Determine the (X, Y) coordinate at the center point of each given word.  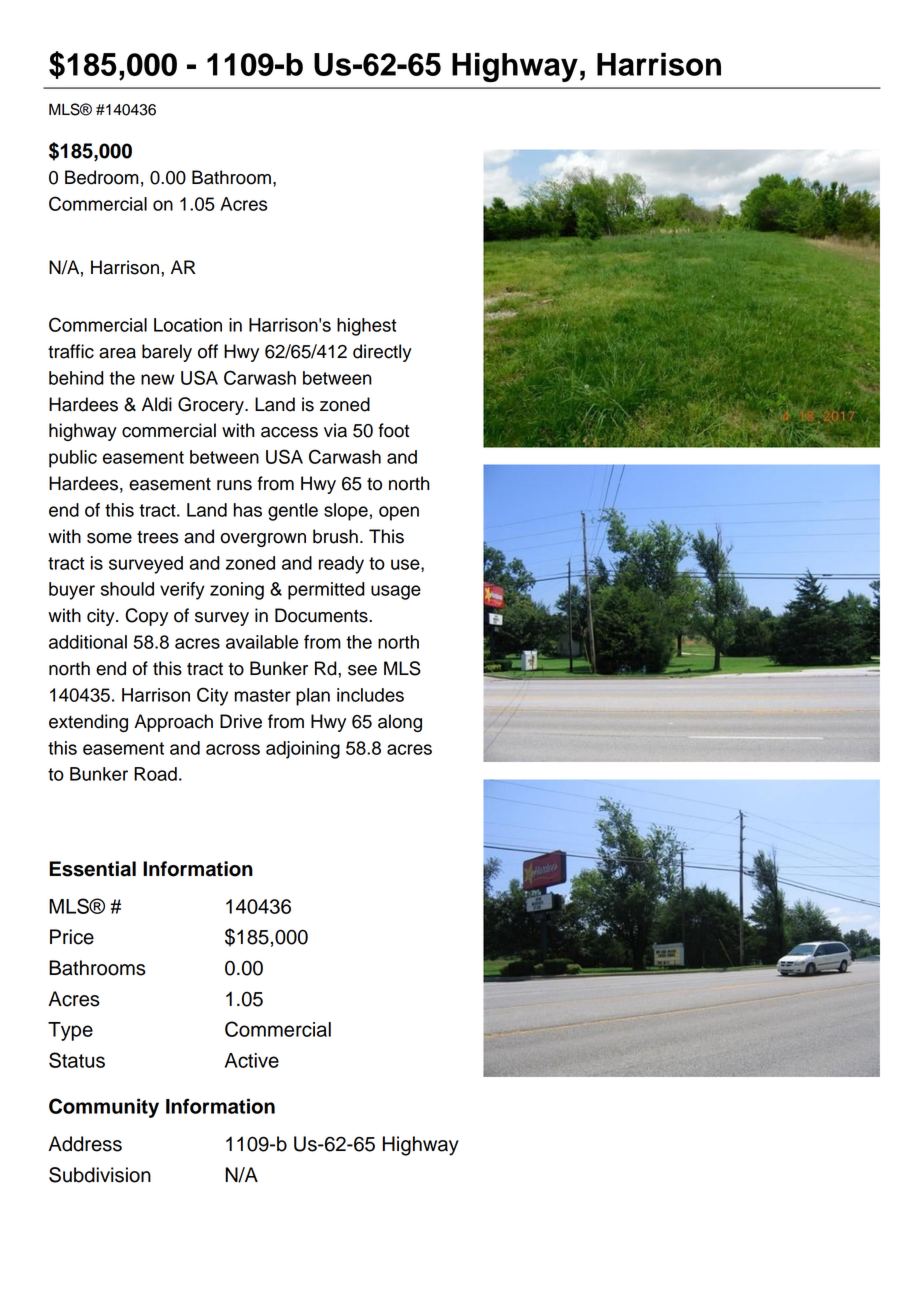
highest (366, 327)
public (73, 459)
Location (188, 325)
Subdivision (100, 1175)
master (263, 695)
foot (393, 430)
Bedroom (102, 177)
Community (104, 1108)
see (362, 670)
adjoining (303, 750)
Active (252, 1060)
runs (234, 485)
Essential (92, 869)
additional (88, 642)
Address (85, 1144)
